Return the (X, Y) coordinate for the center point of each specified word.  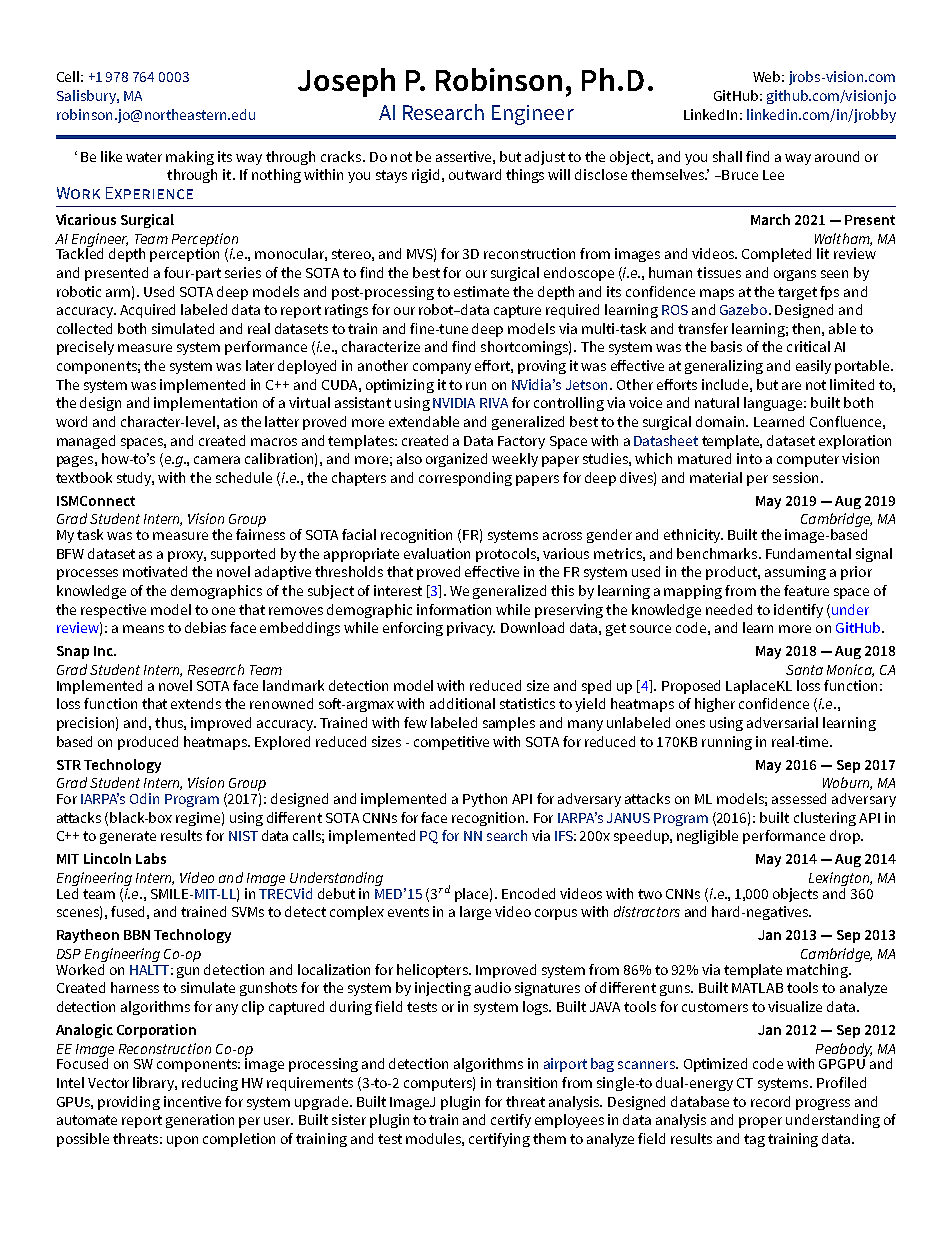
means (143, 629)
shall (727, 156)
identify (798, 611)
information (454, 609)
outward (475, 174)
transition (526, 1082)
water (144, 157)
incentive (192, 1101)
